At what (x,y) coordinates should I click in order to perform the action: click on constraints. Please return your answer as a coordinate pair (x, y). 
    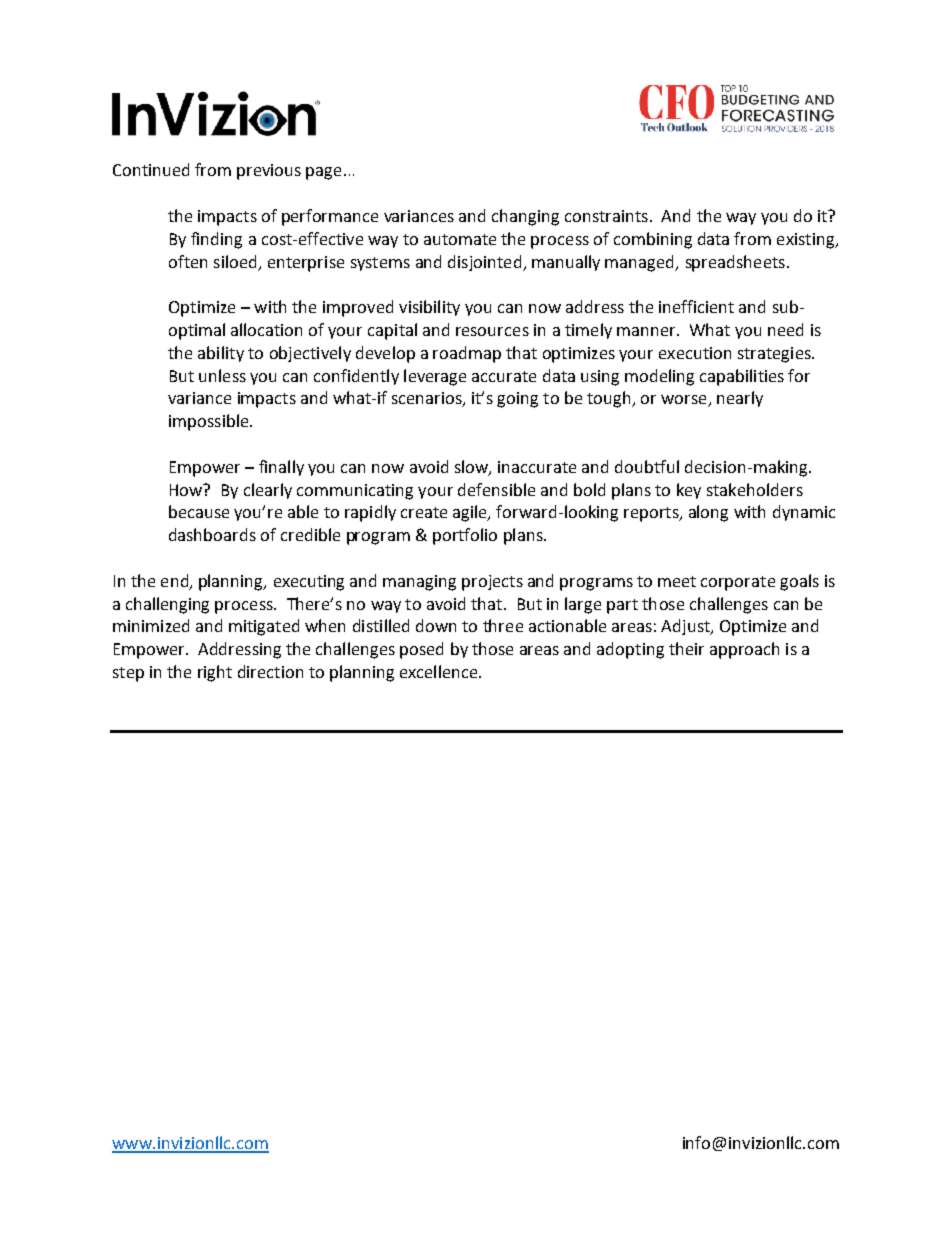
    Looking at the image, I should click on (606, 216).
